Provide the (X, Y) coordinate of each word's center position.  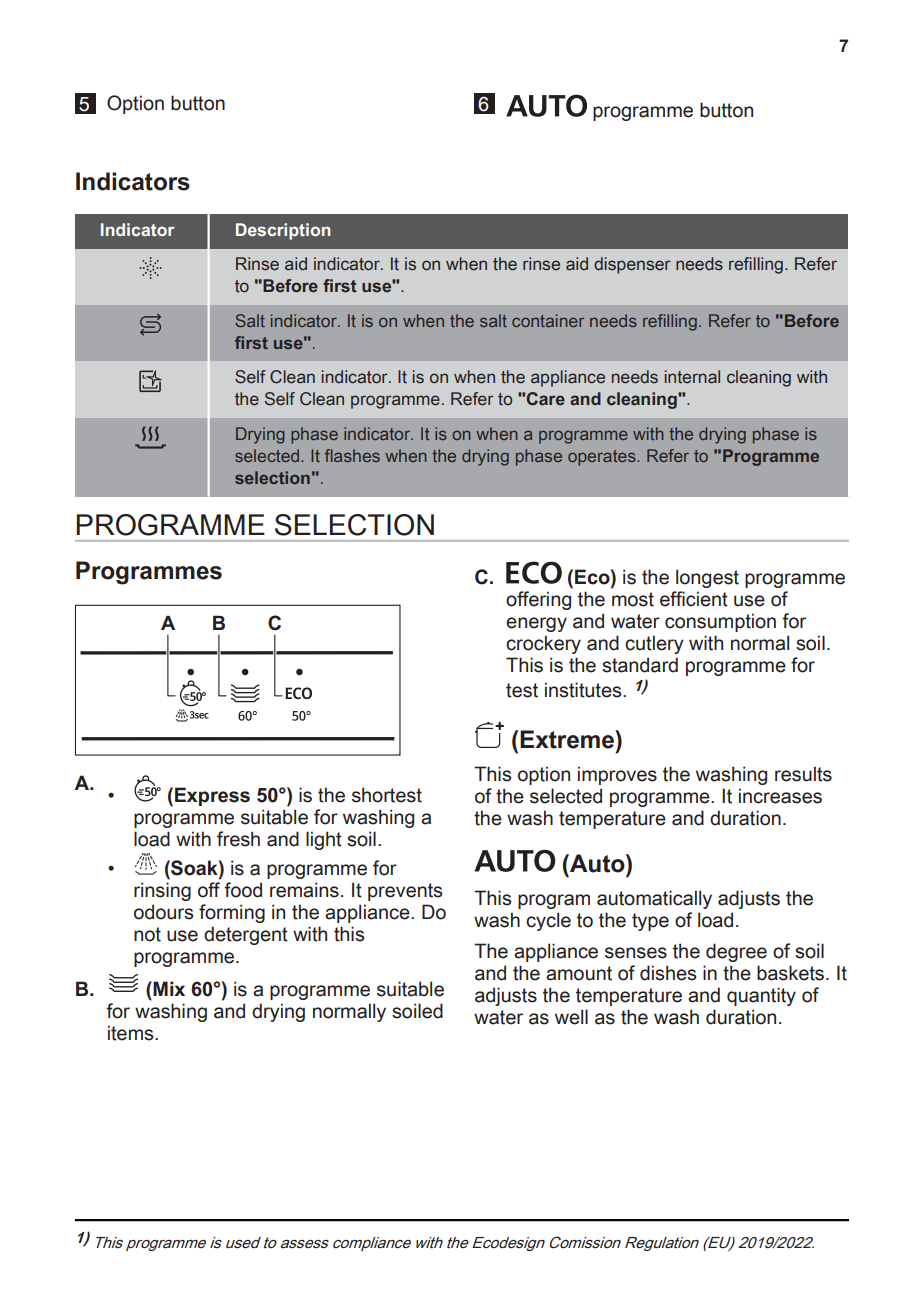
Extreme (568, 739)
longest (707, 578)
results (803, 774)
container (548, 320)
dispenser (632, 265)
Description (283, 231)
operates (603, 458)
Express (212, 796)
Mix (169, 988)
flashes (352, 455)
